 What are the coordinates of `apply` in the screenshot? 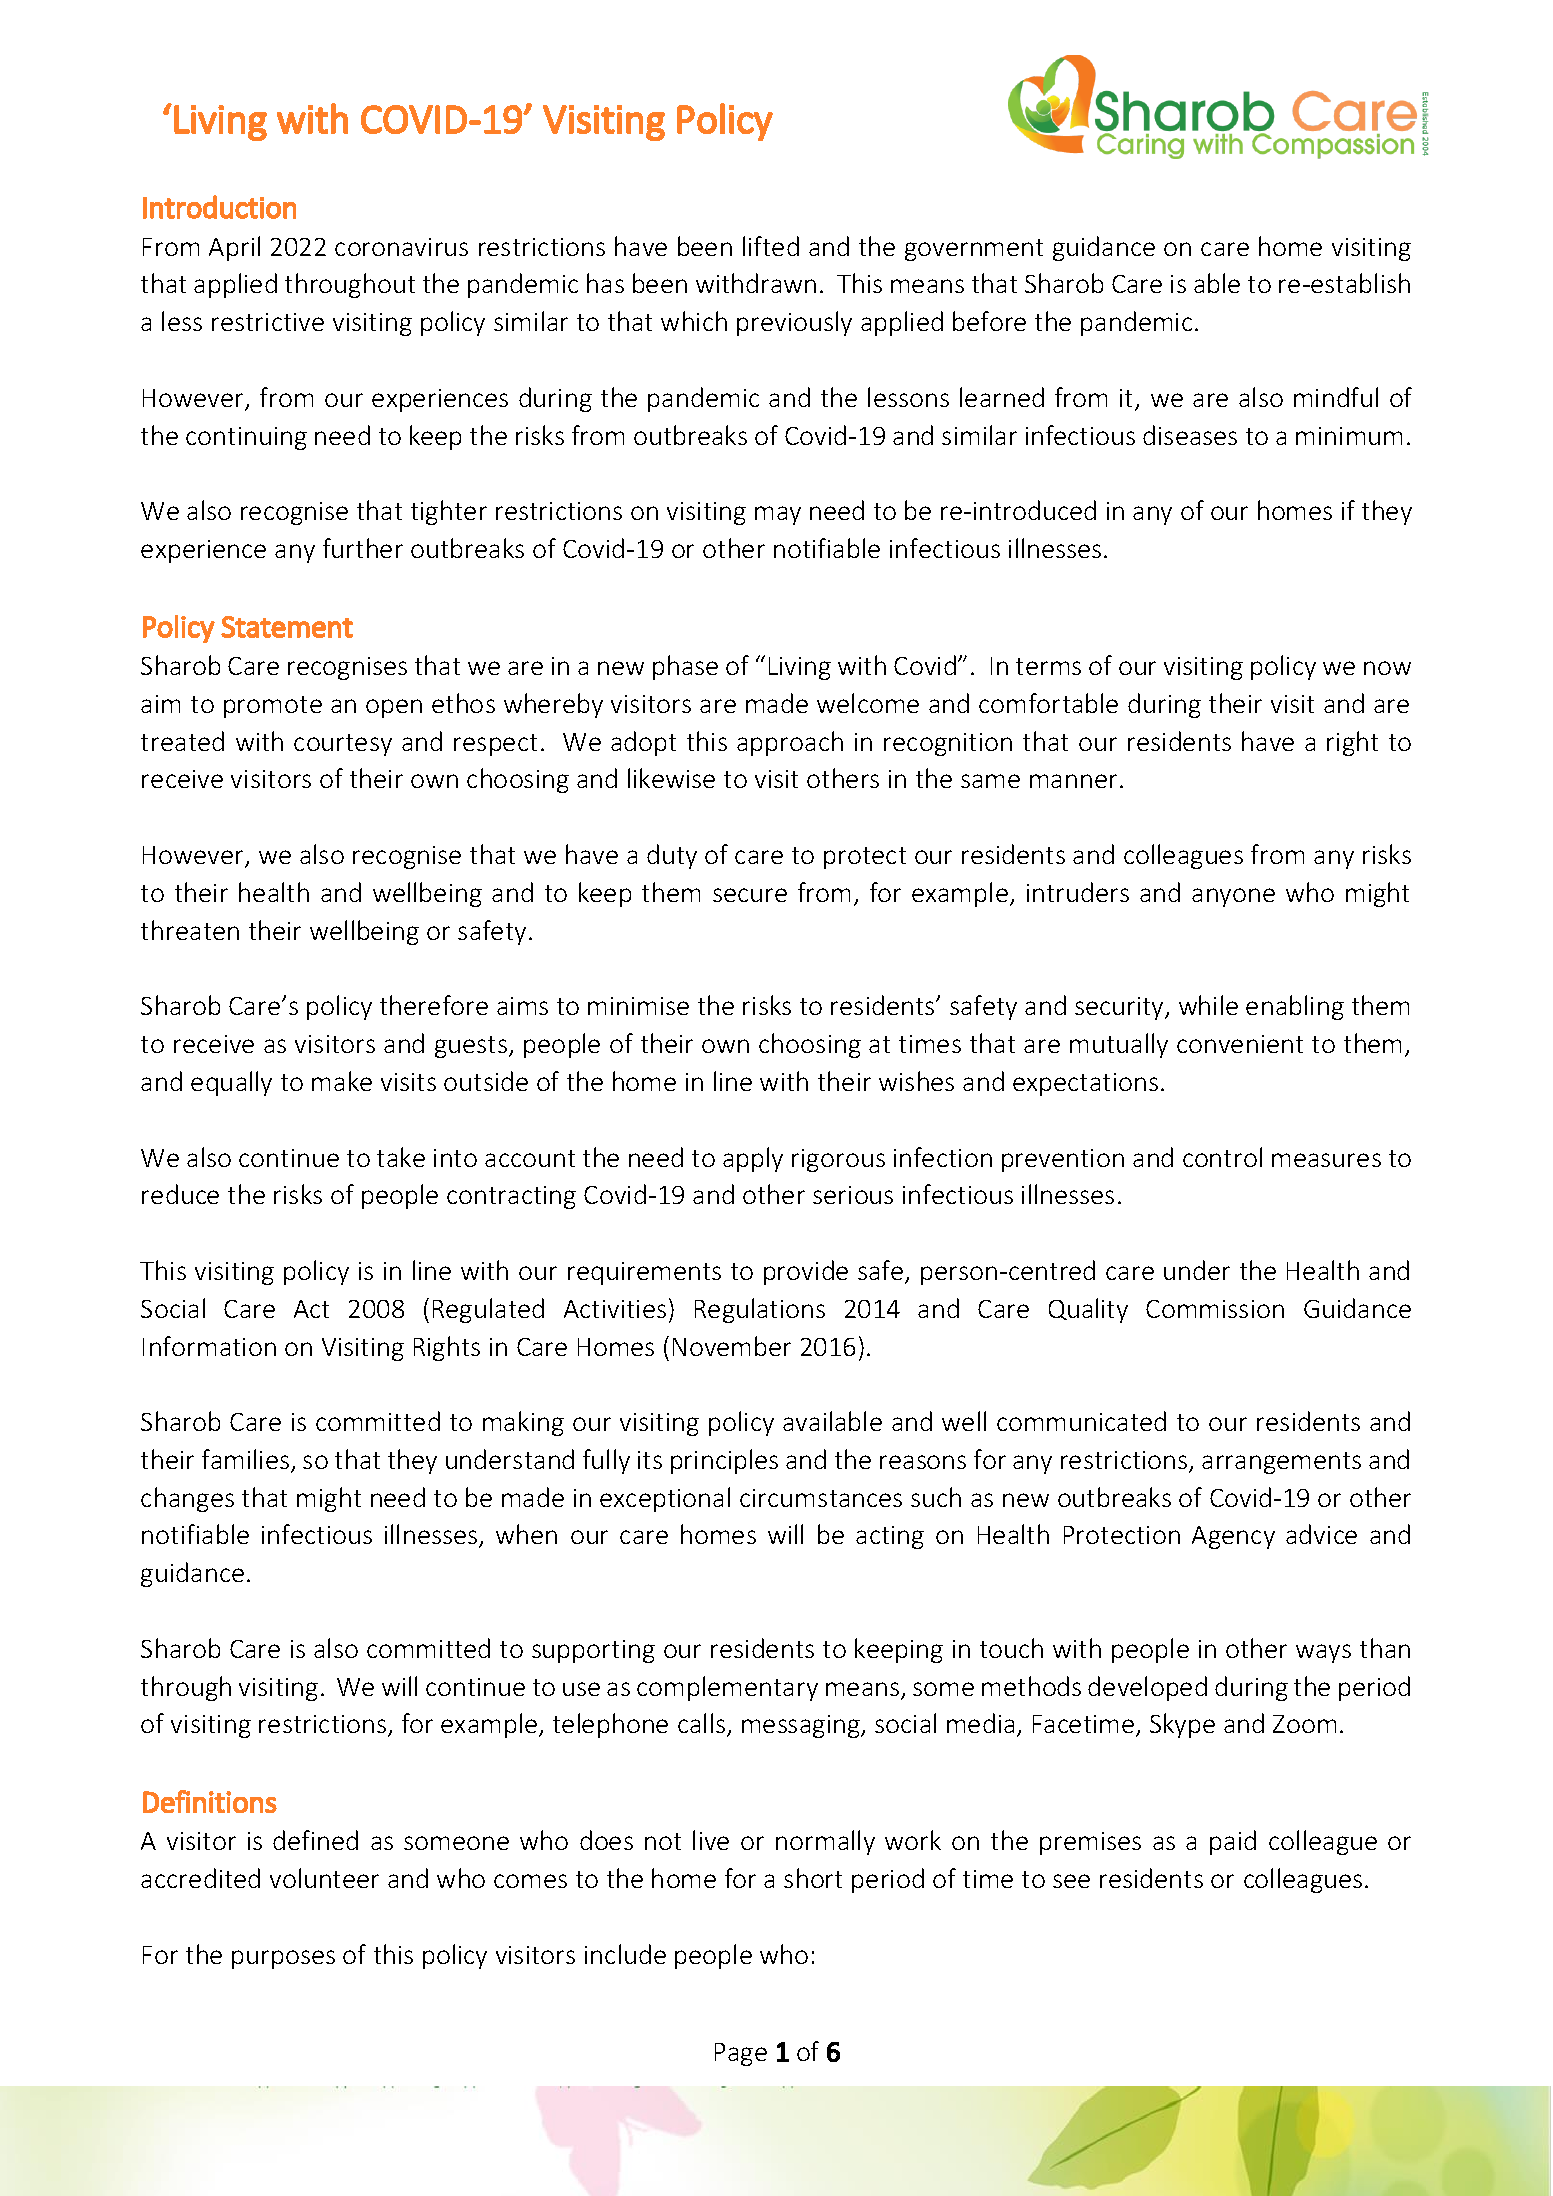 It's located at (753, 1159).
